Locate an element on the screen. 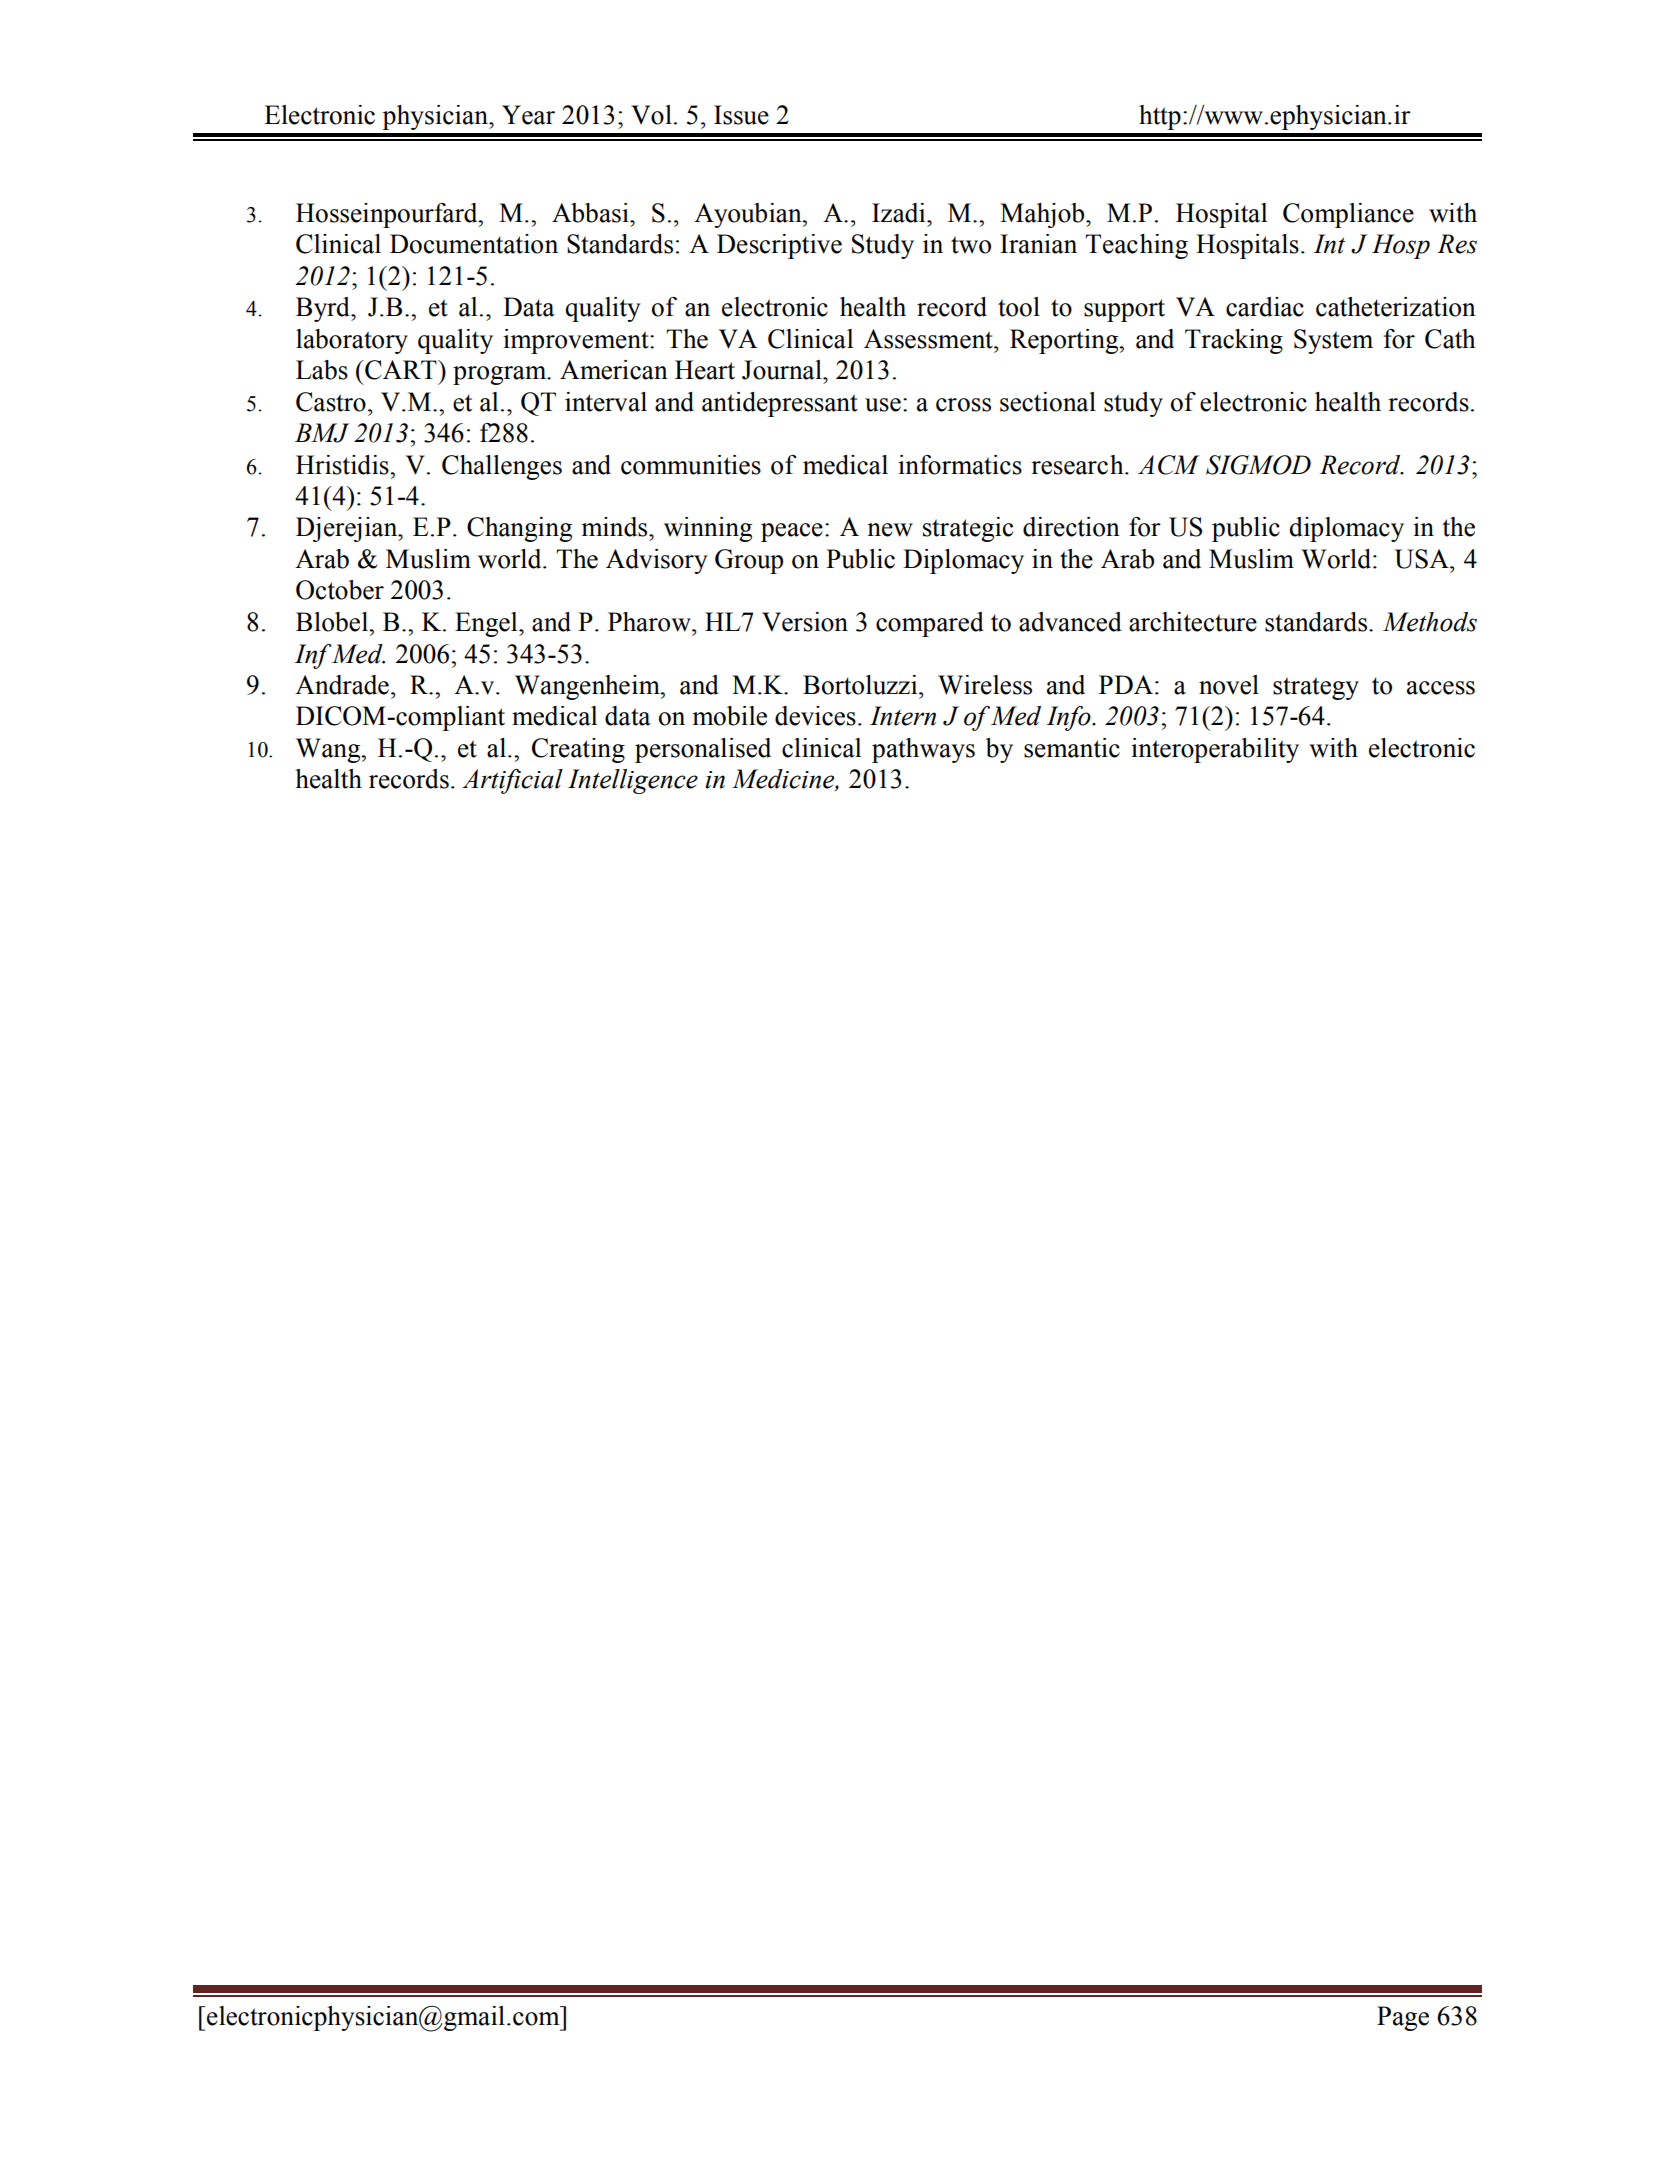  pathways is located at coordinates (923, 750).
